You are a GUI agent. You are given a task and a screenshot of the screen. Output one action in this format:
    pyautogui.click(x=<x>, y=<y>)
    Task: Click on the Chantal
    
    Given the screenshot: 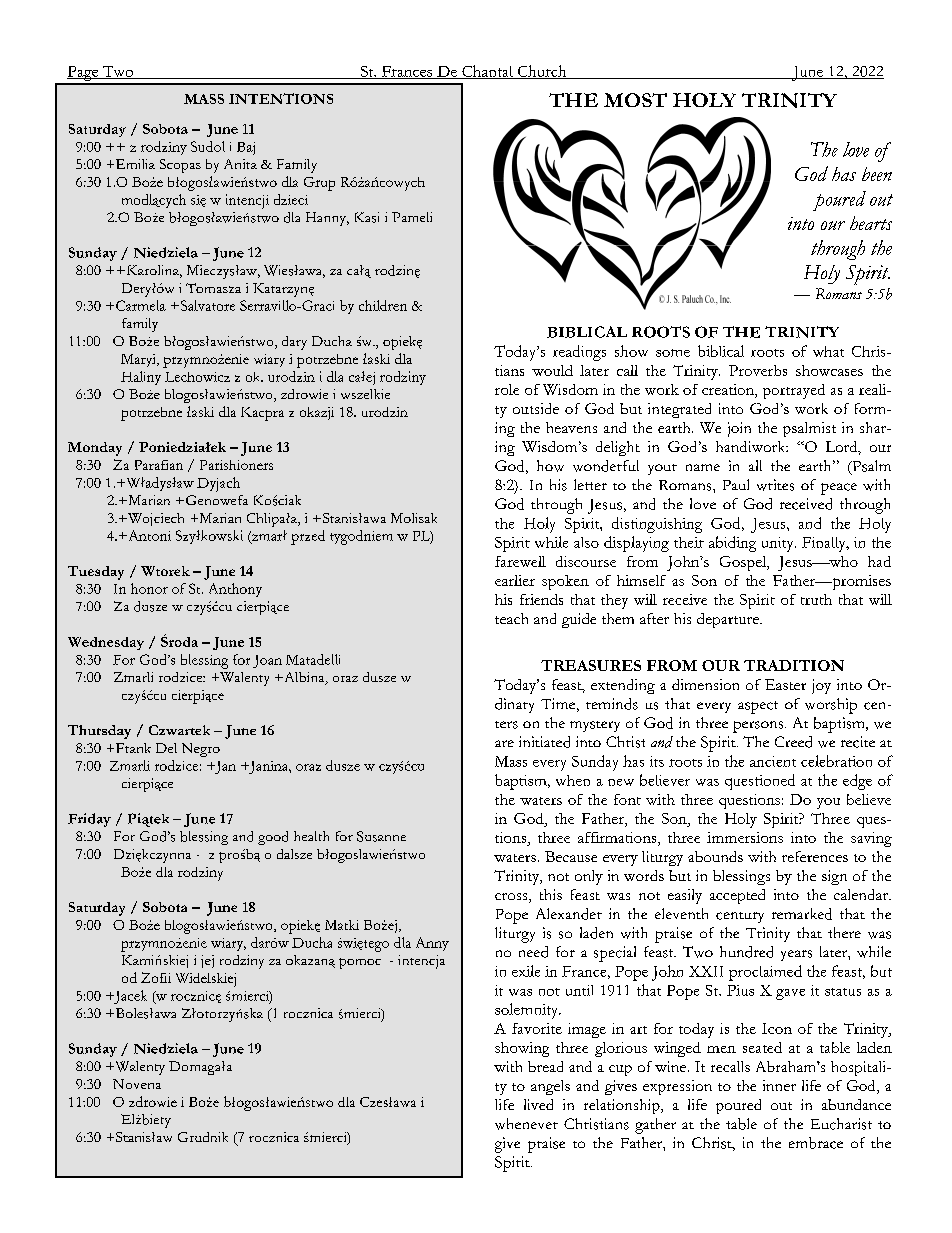 What is the action you would take?
    pyautogui.click(x=487, y=72)
